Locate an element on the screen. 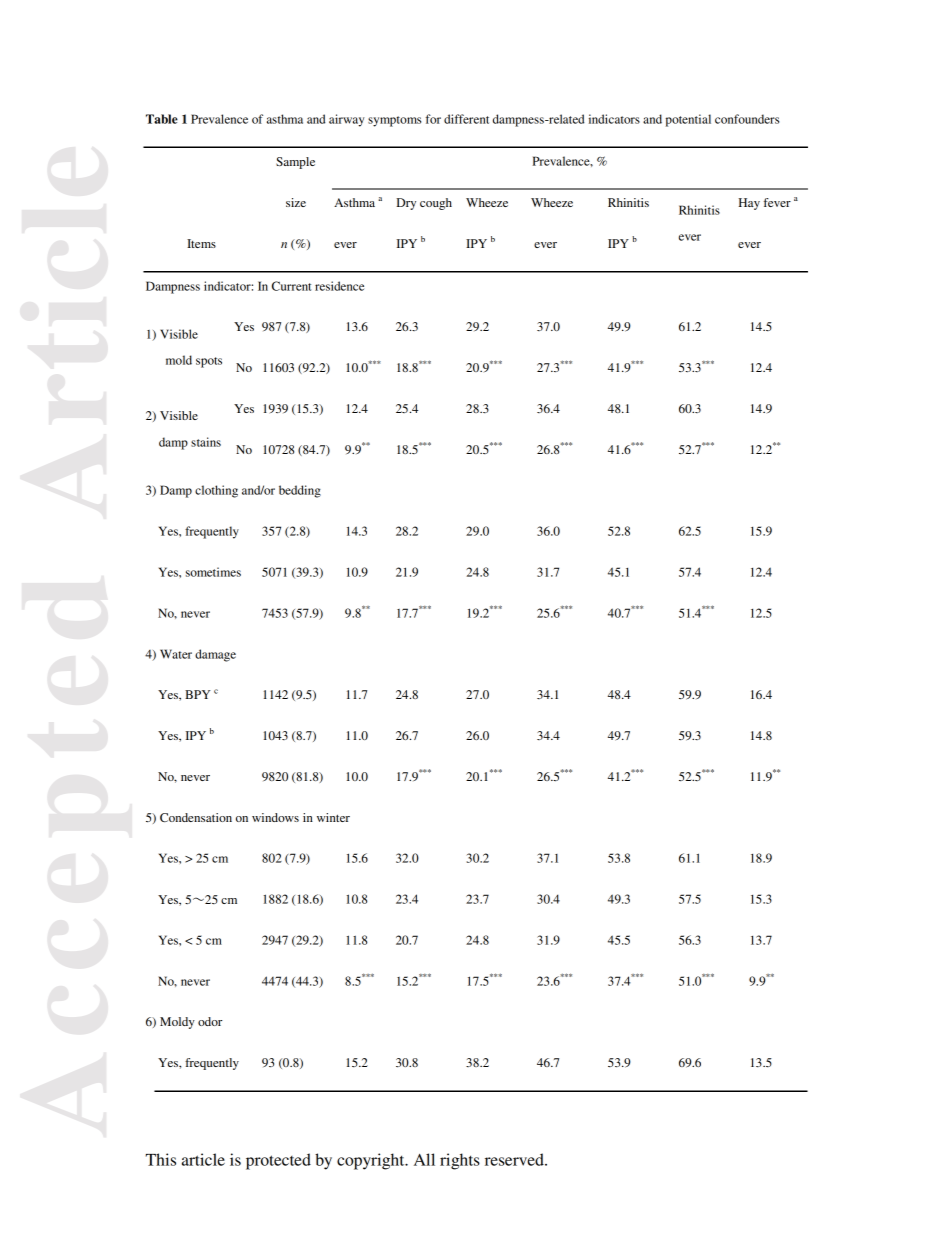 Image resolution: width=952 pixels, height=1233 pixels. winter is located at coordinates (333, 817).
